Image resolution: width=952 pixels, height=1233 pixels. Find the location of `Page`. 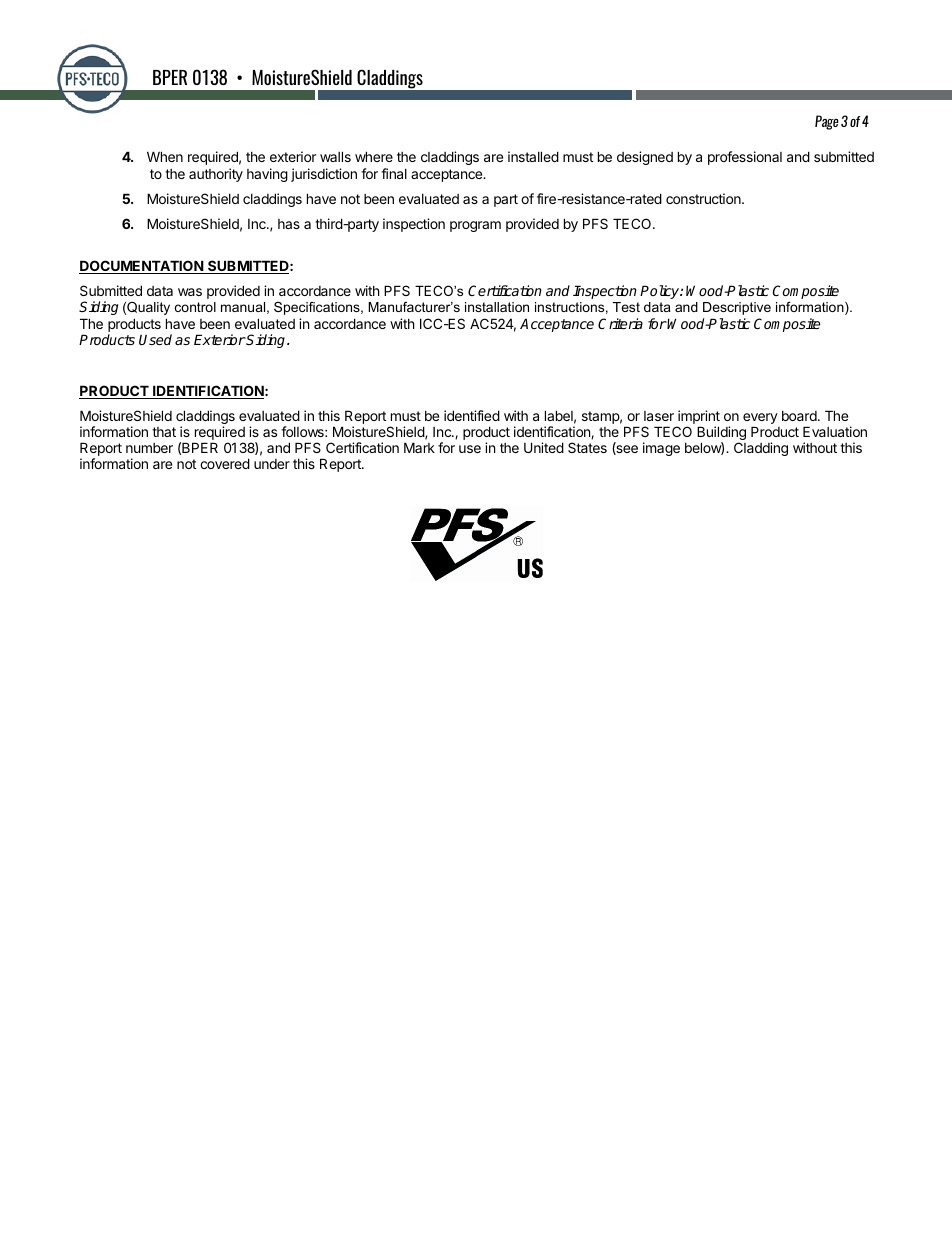

Page is located at coordinates (827, 122).
